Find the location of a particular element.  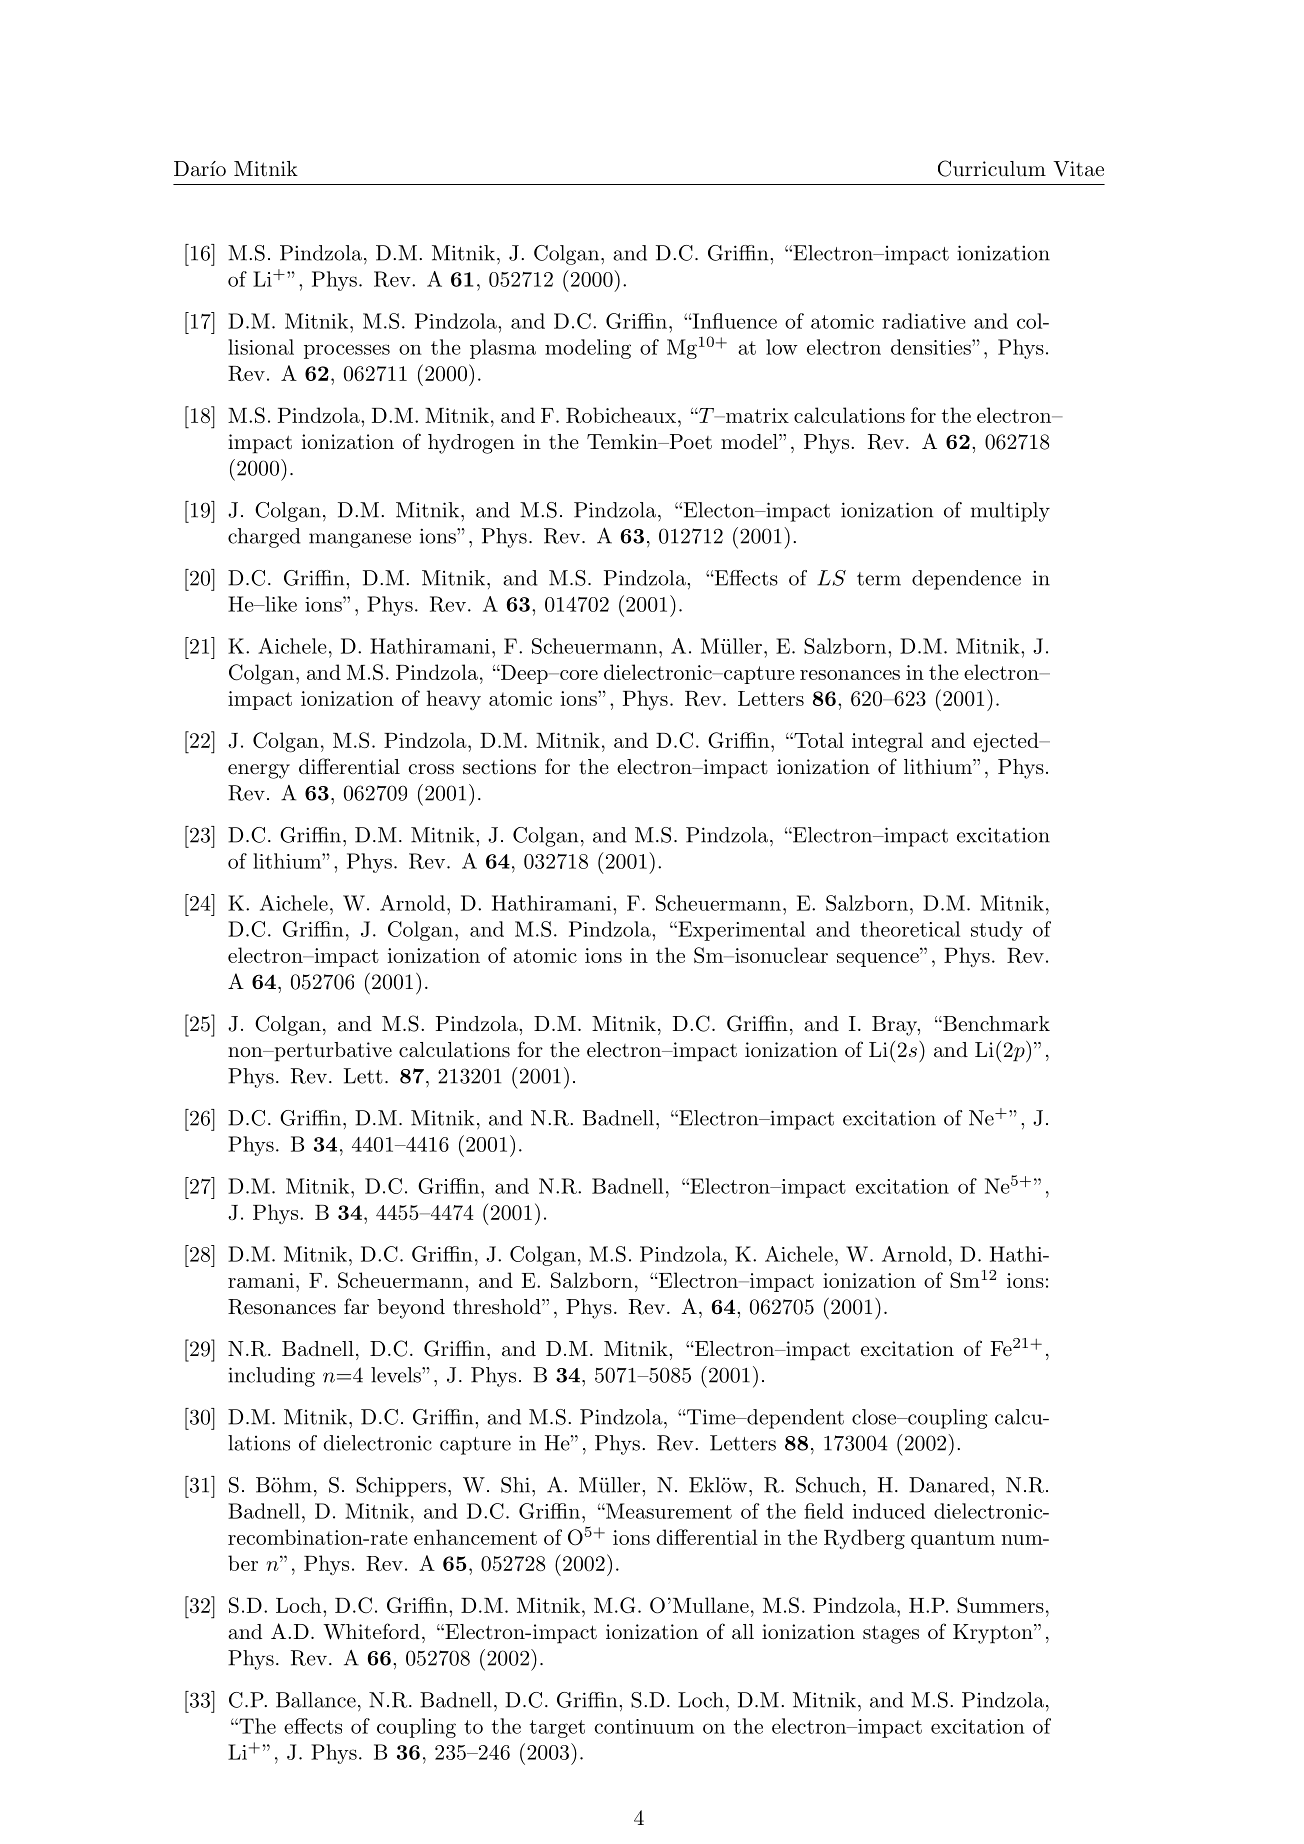

Curriculum is located at coordinates (992, 168).
